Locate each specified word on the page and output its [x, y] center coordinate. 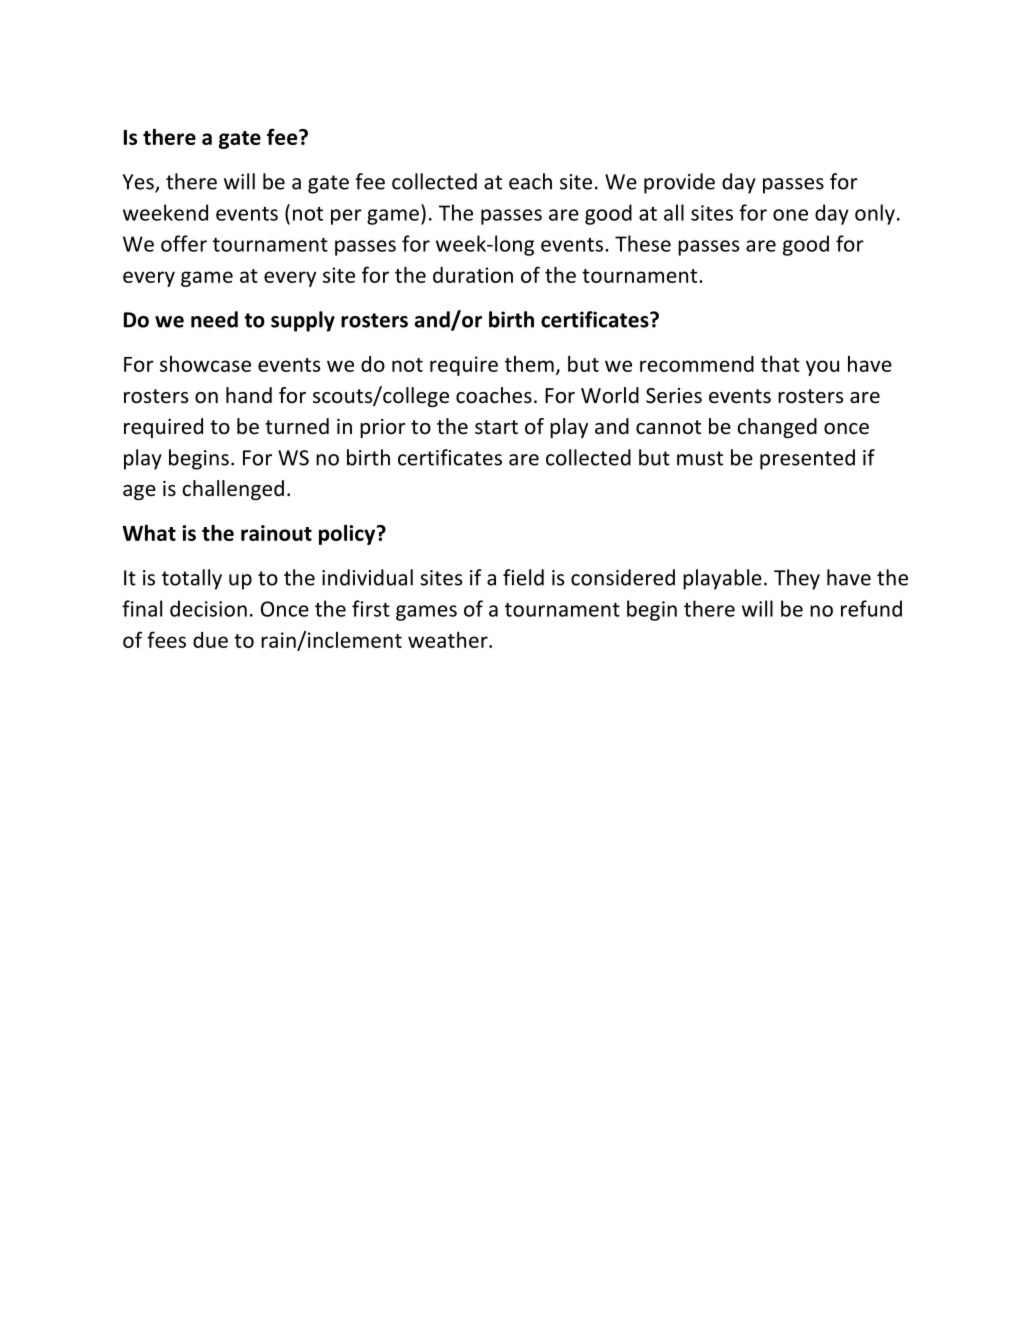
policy [348, 535]
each [530, 181]
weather [449, 640]
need [214, 319]
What [149, 533]
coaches [494, 395]
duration [473, 275]
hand [249, 395]
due [210, 640]
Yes [139, 183]
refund [871, 608]
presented [807, 459]
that [780, 364]
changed [777, 428]
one [790, 215]
